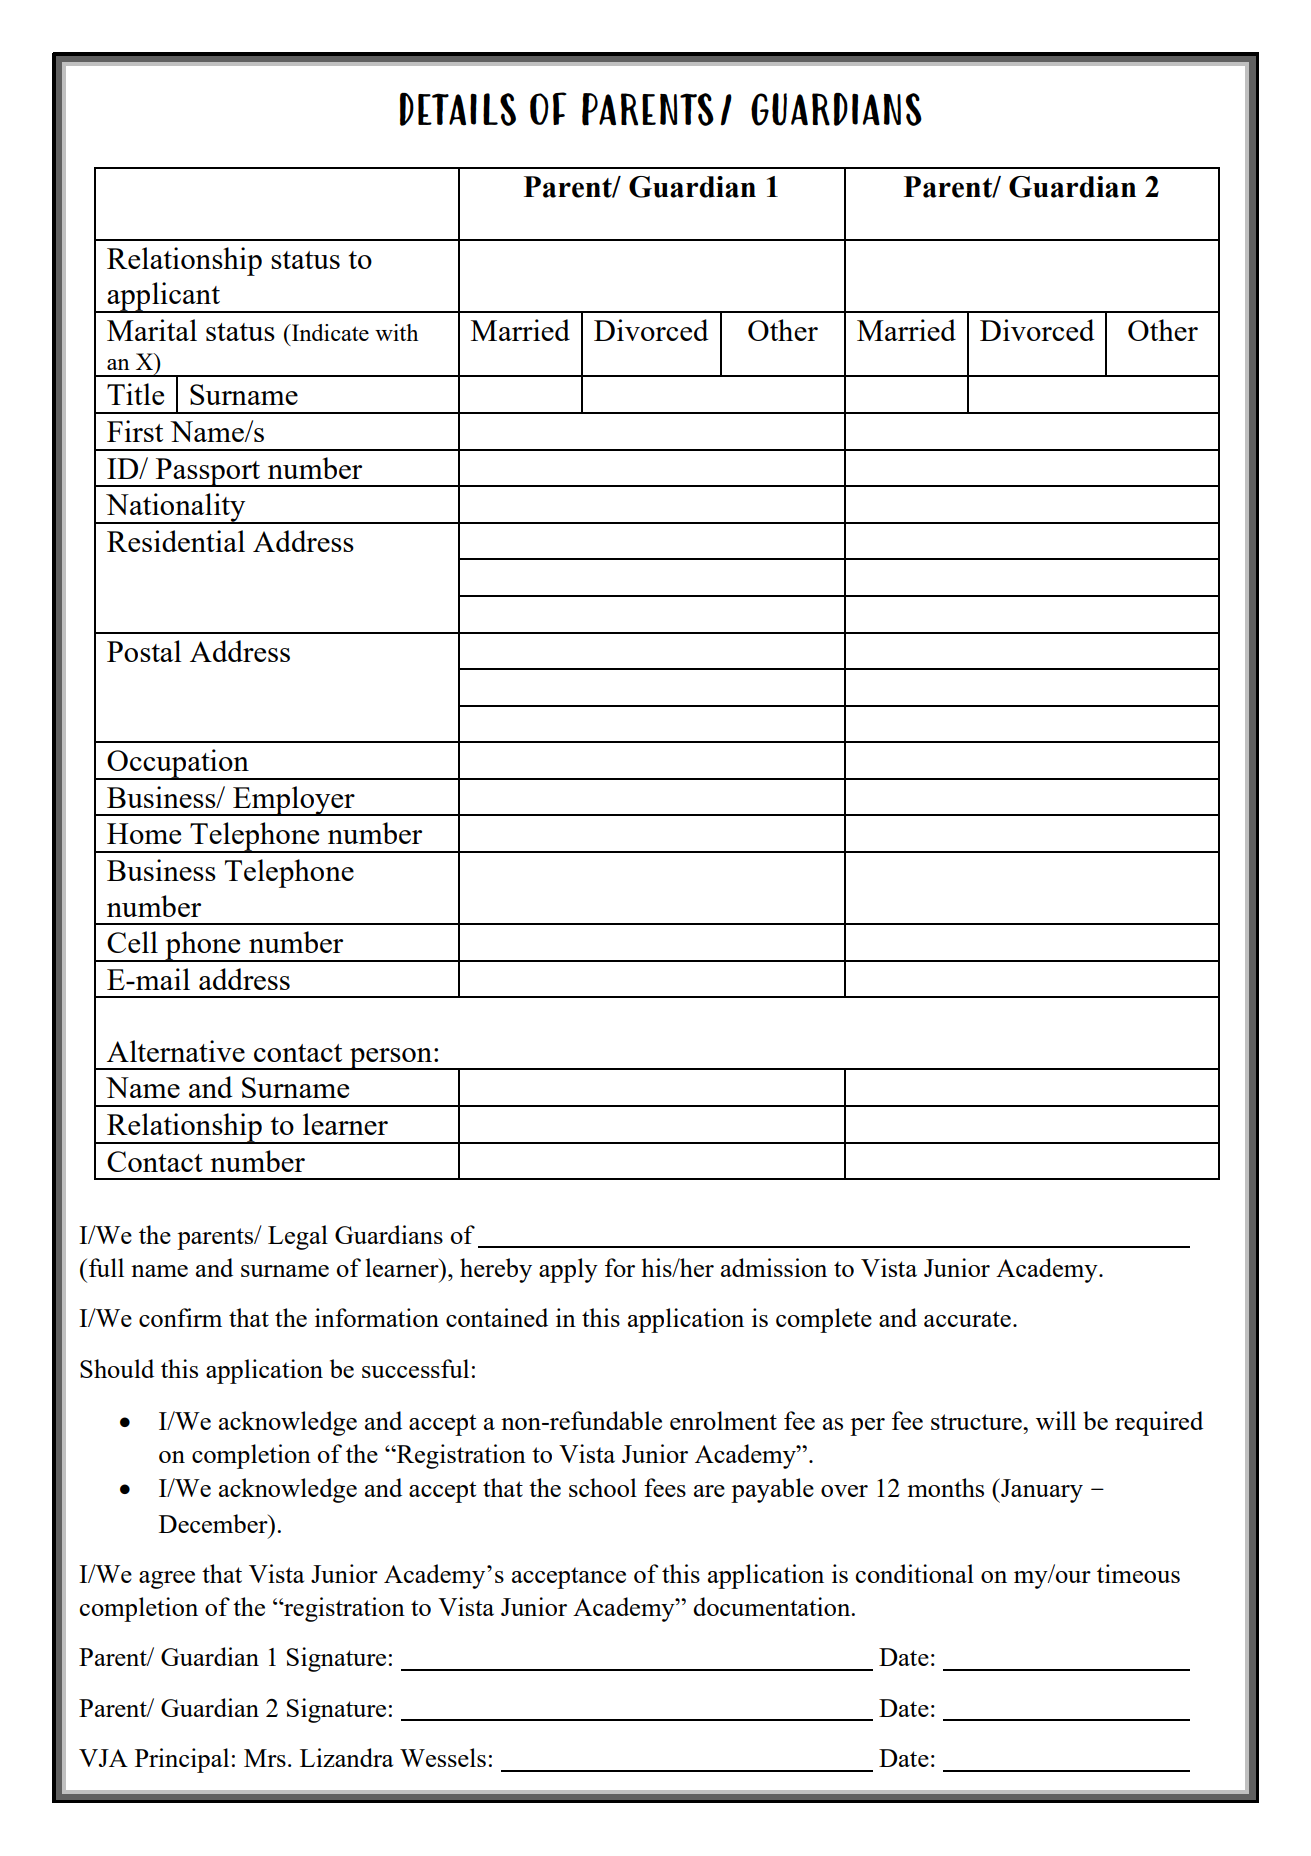 This screenshot has width=1311, height=1856. What do you see at coordinates (773, 1606) in the screenshot?
I see `documentation` at bounding box center [773, 1606].
